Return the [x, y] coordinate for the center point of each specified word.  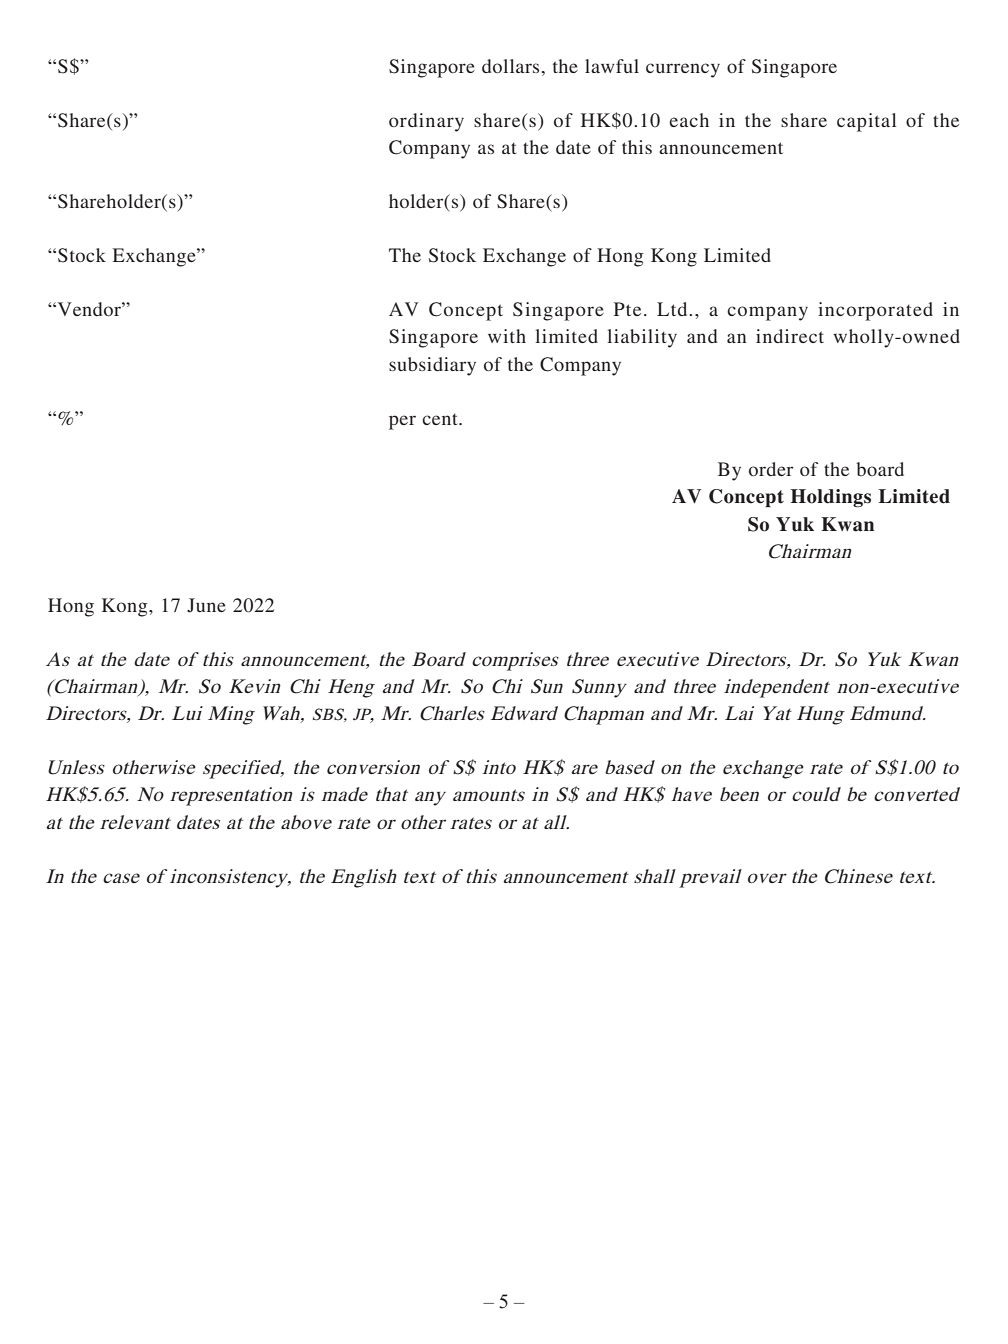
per [402, 422]
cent [441, 419]
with [507, 336]
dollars [510, 66]
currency [683, 70]
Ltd [673, 309]
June [206, 605]
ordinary [426, 122]
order [771, 469]
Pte [627, 309]
